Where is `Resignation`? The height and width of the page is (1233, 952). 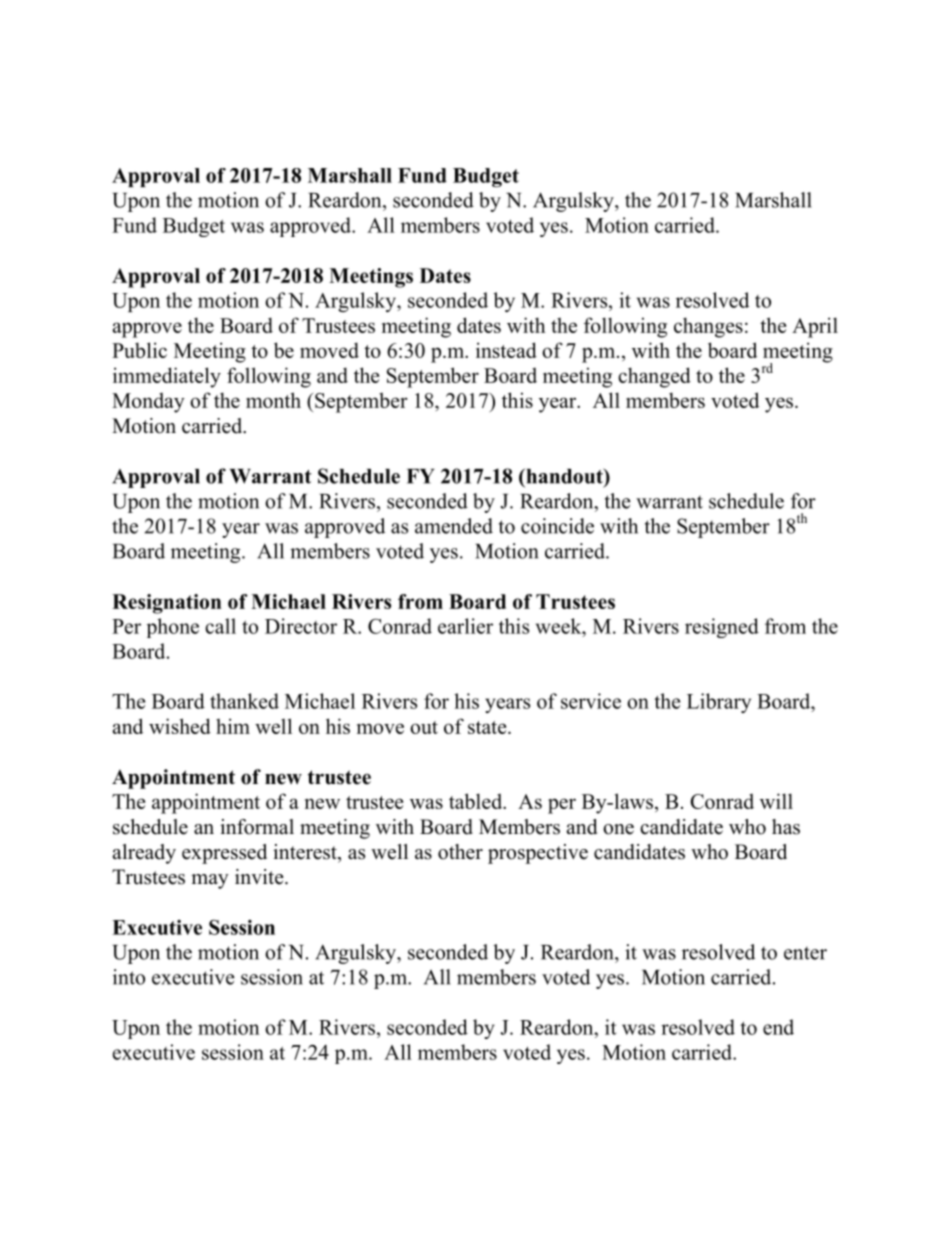 Resignation is located at coordinates (167, 604).
